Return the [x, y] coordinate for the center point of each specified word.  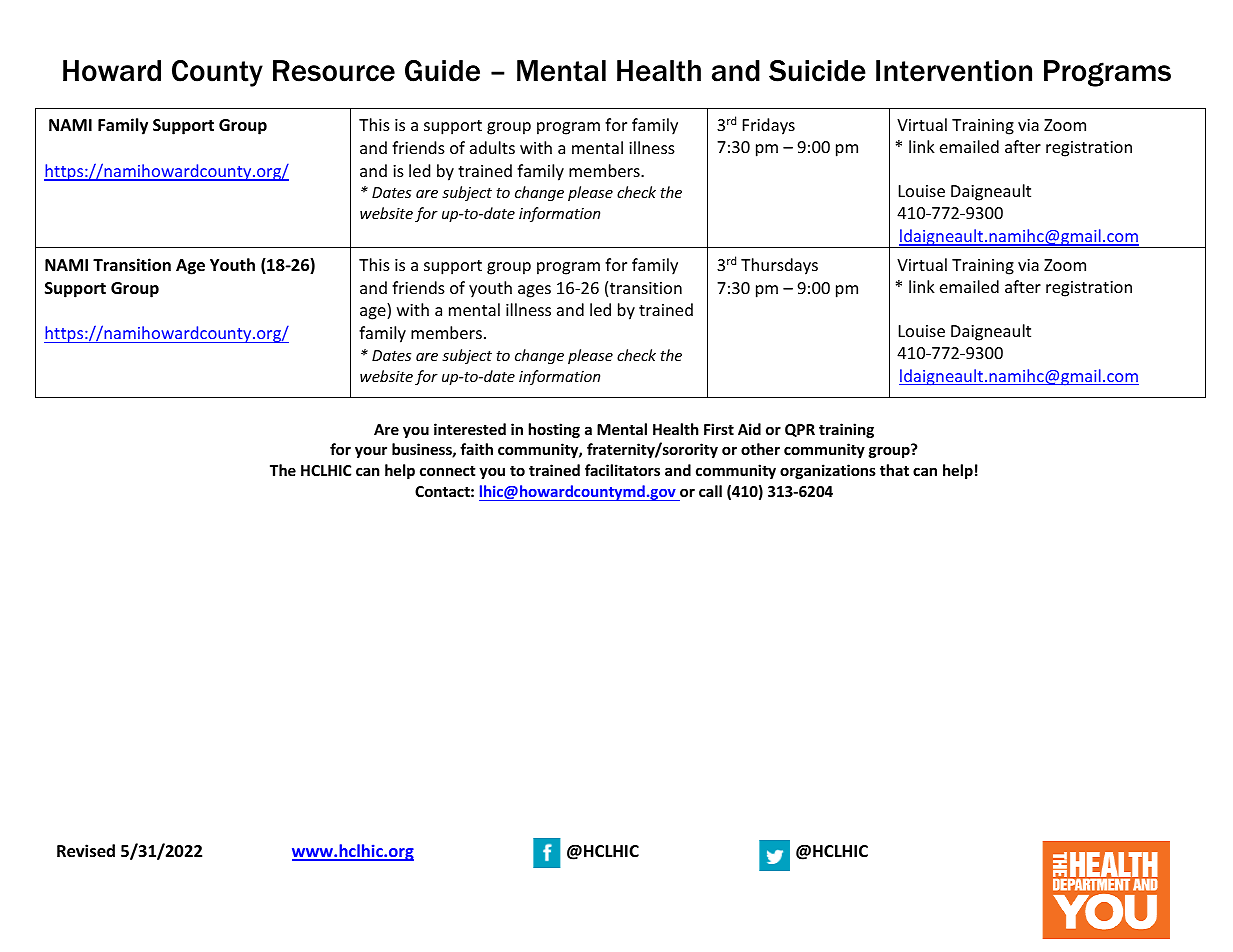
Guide [442, 71]
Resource [334, 71]
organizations [828, 471]
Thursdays [779, 266]
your [371, 452]
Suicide [817, 71]
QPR [800, 430]
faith [476, 449]
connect [448, 471]
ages [534, 291]
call [710, 491]
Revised [86, 851]
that [894, 470]
